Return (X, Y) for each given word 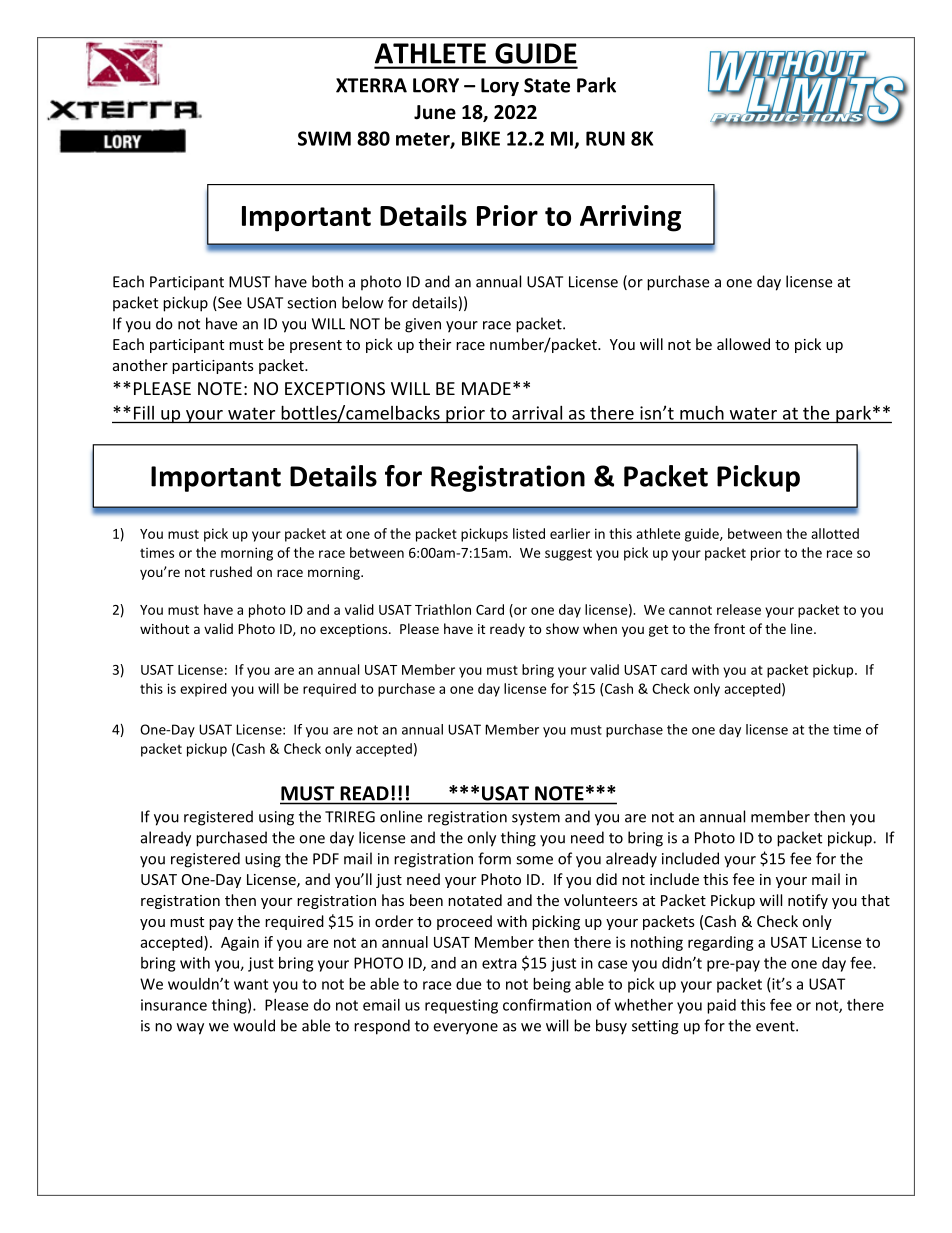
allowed (743, 344)
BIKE (481, 138)
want (251, 984)
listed (529, 533)
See (229, 303)
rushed (231, 571)
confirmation (547, 1004)
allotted (835, 533)
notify (808, 901)
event (776, 1026)
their (435, 344)
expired (203, 690)
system (536, 819)
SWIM (324, 138)
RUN (605, 138)
